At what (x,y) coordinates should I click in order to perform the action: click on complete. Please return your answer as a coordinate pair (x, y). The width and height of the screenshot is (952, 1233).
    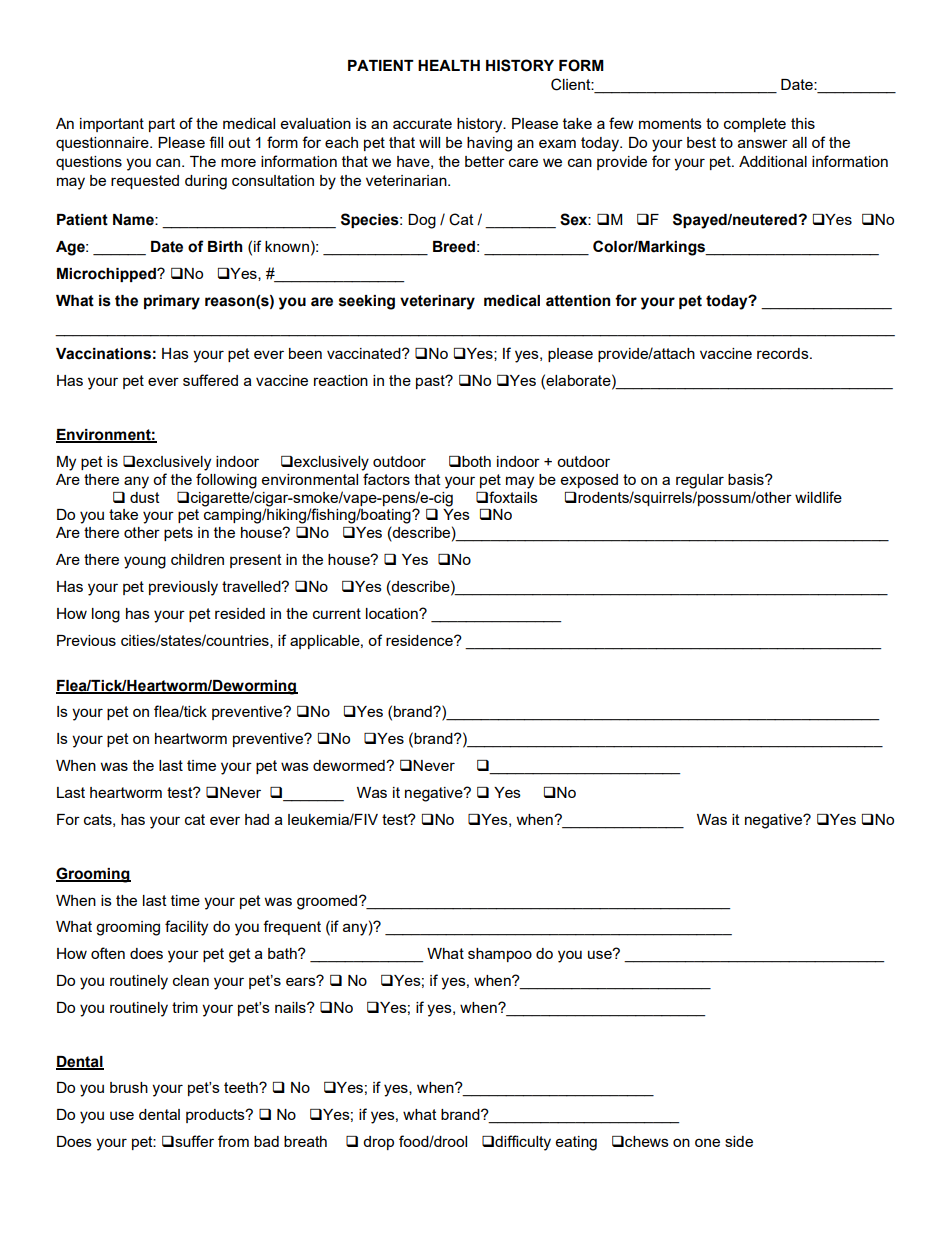
    Looking at the image, I should click on (755, 125).
